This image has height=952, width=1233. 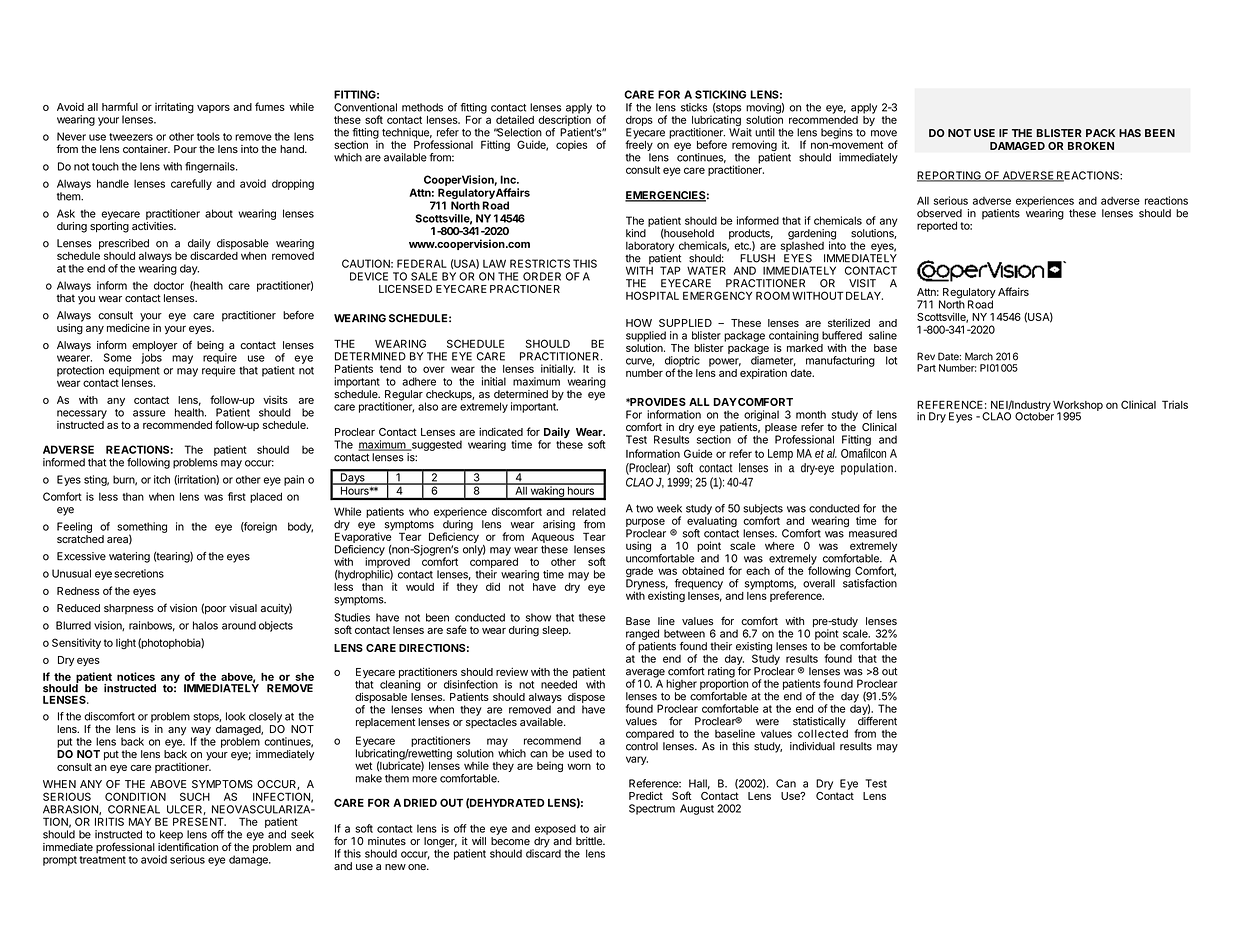 I want to click on notices, so click(x=136, y=676).
